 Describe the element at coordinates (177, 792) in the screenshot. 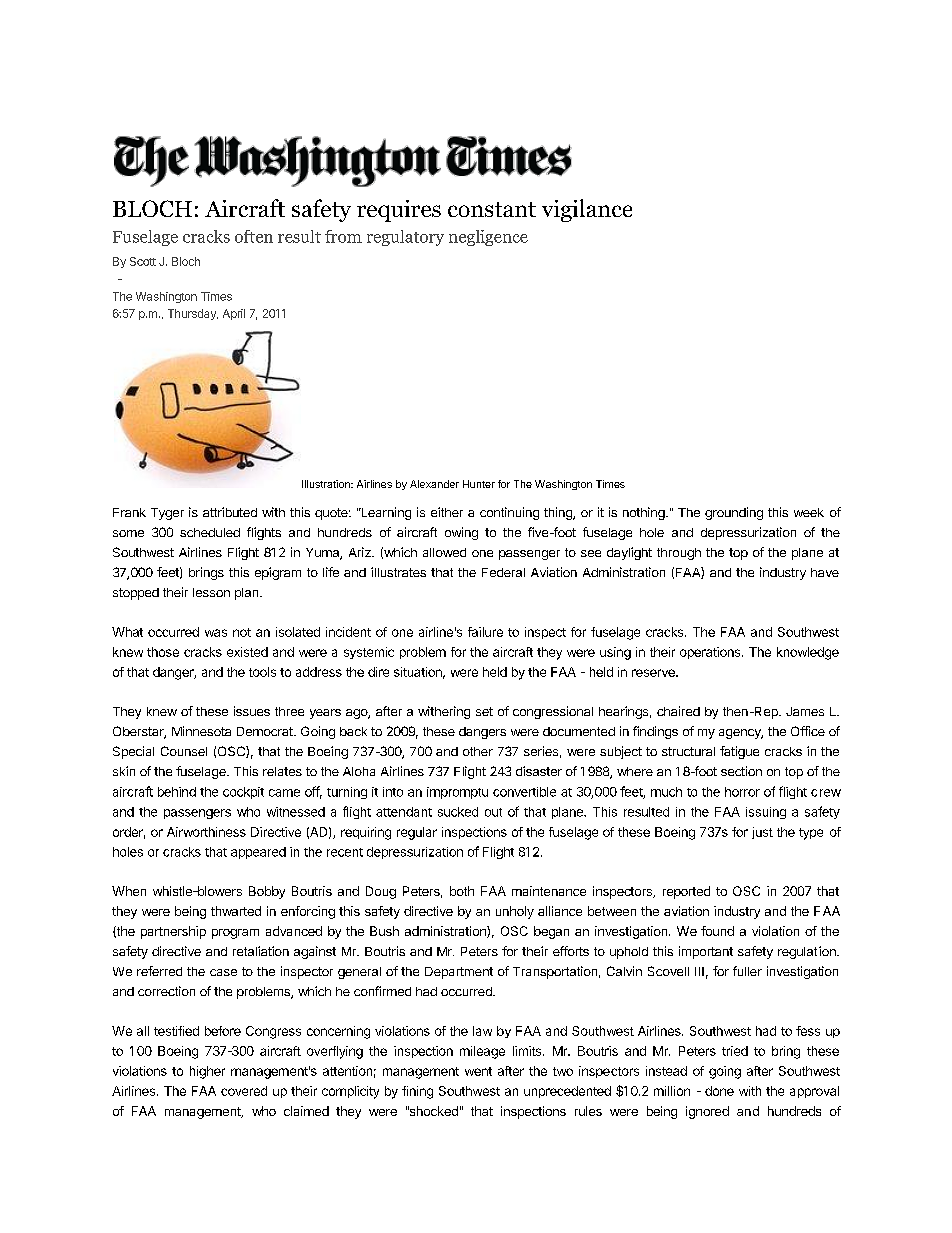

I see `behind` at that location.
